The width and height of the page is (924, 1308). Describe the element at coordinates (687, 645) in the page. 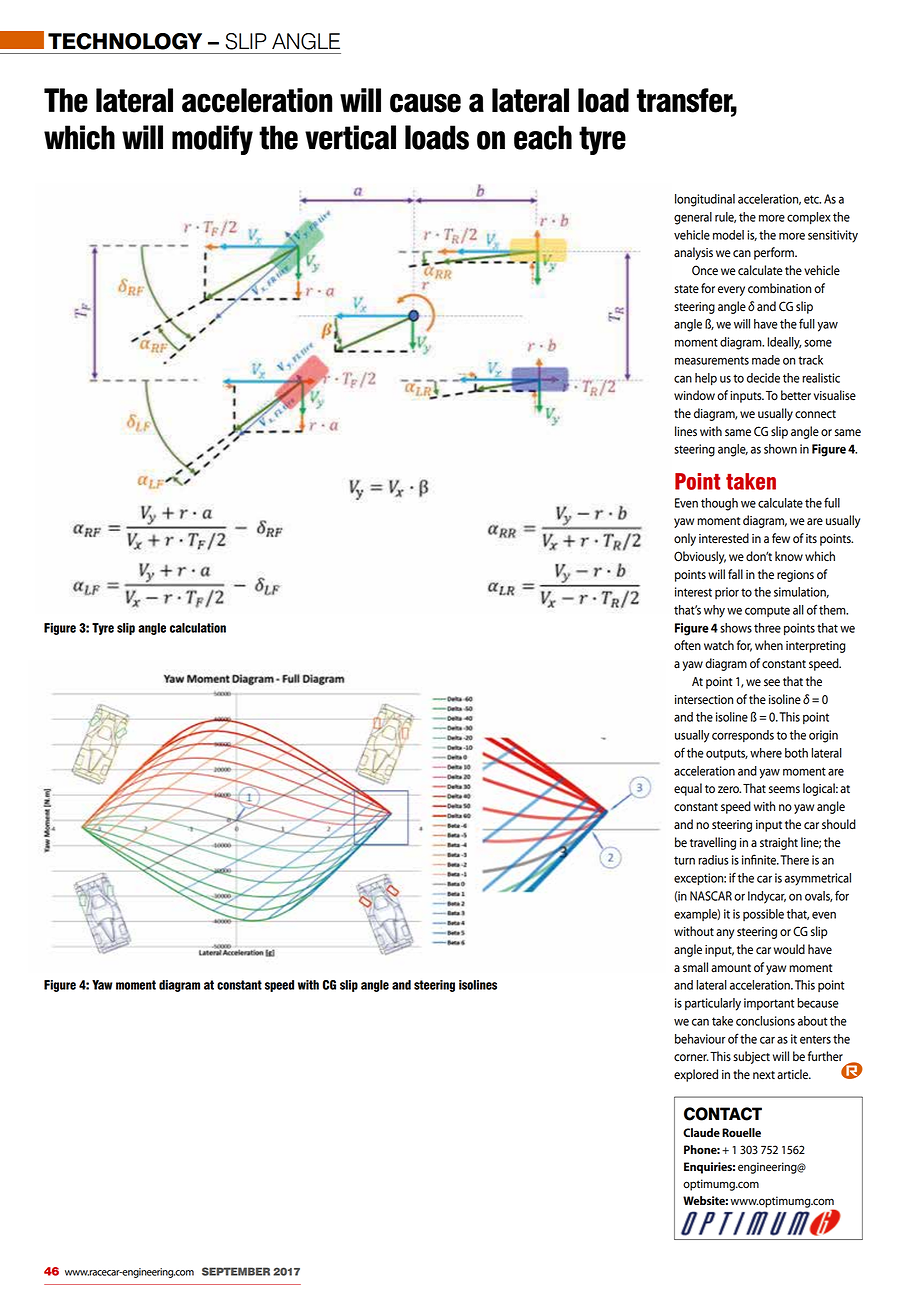

I see `often` at that location.
